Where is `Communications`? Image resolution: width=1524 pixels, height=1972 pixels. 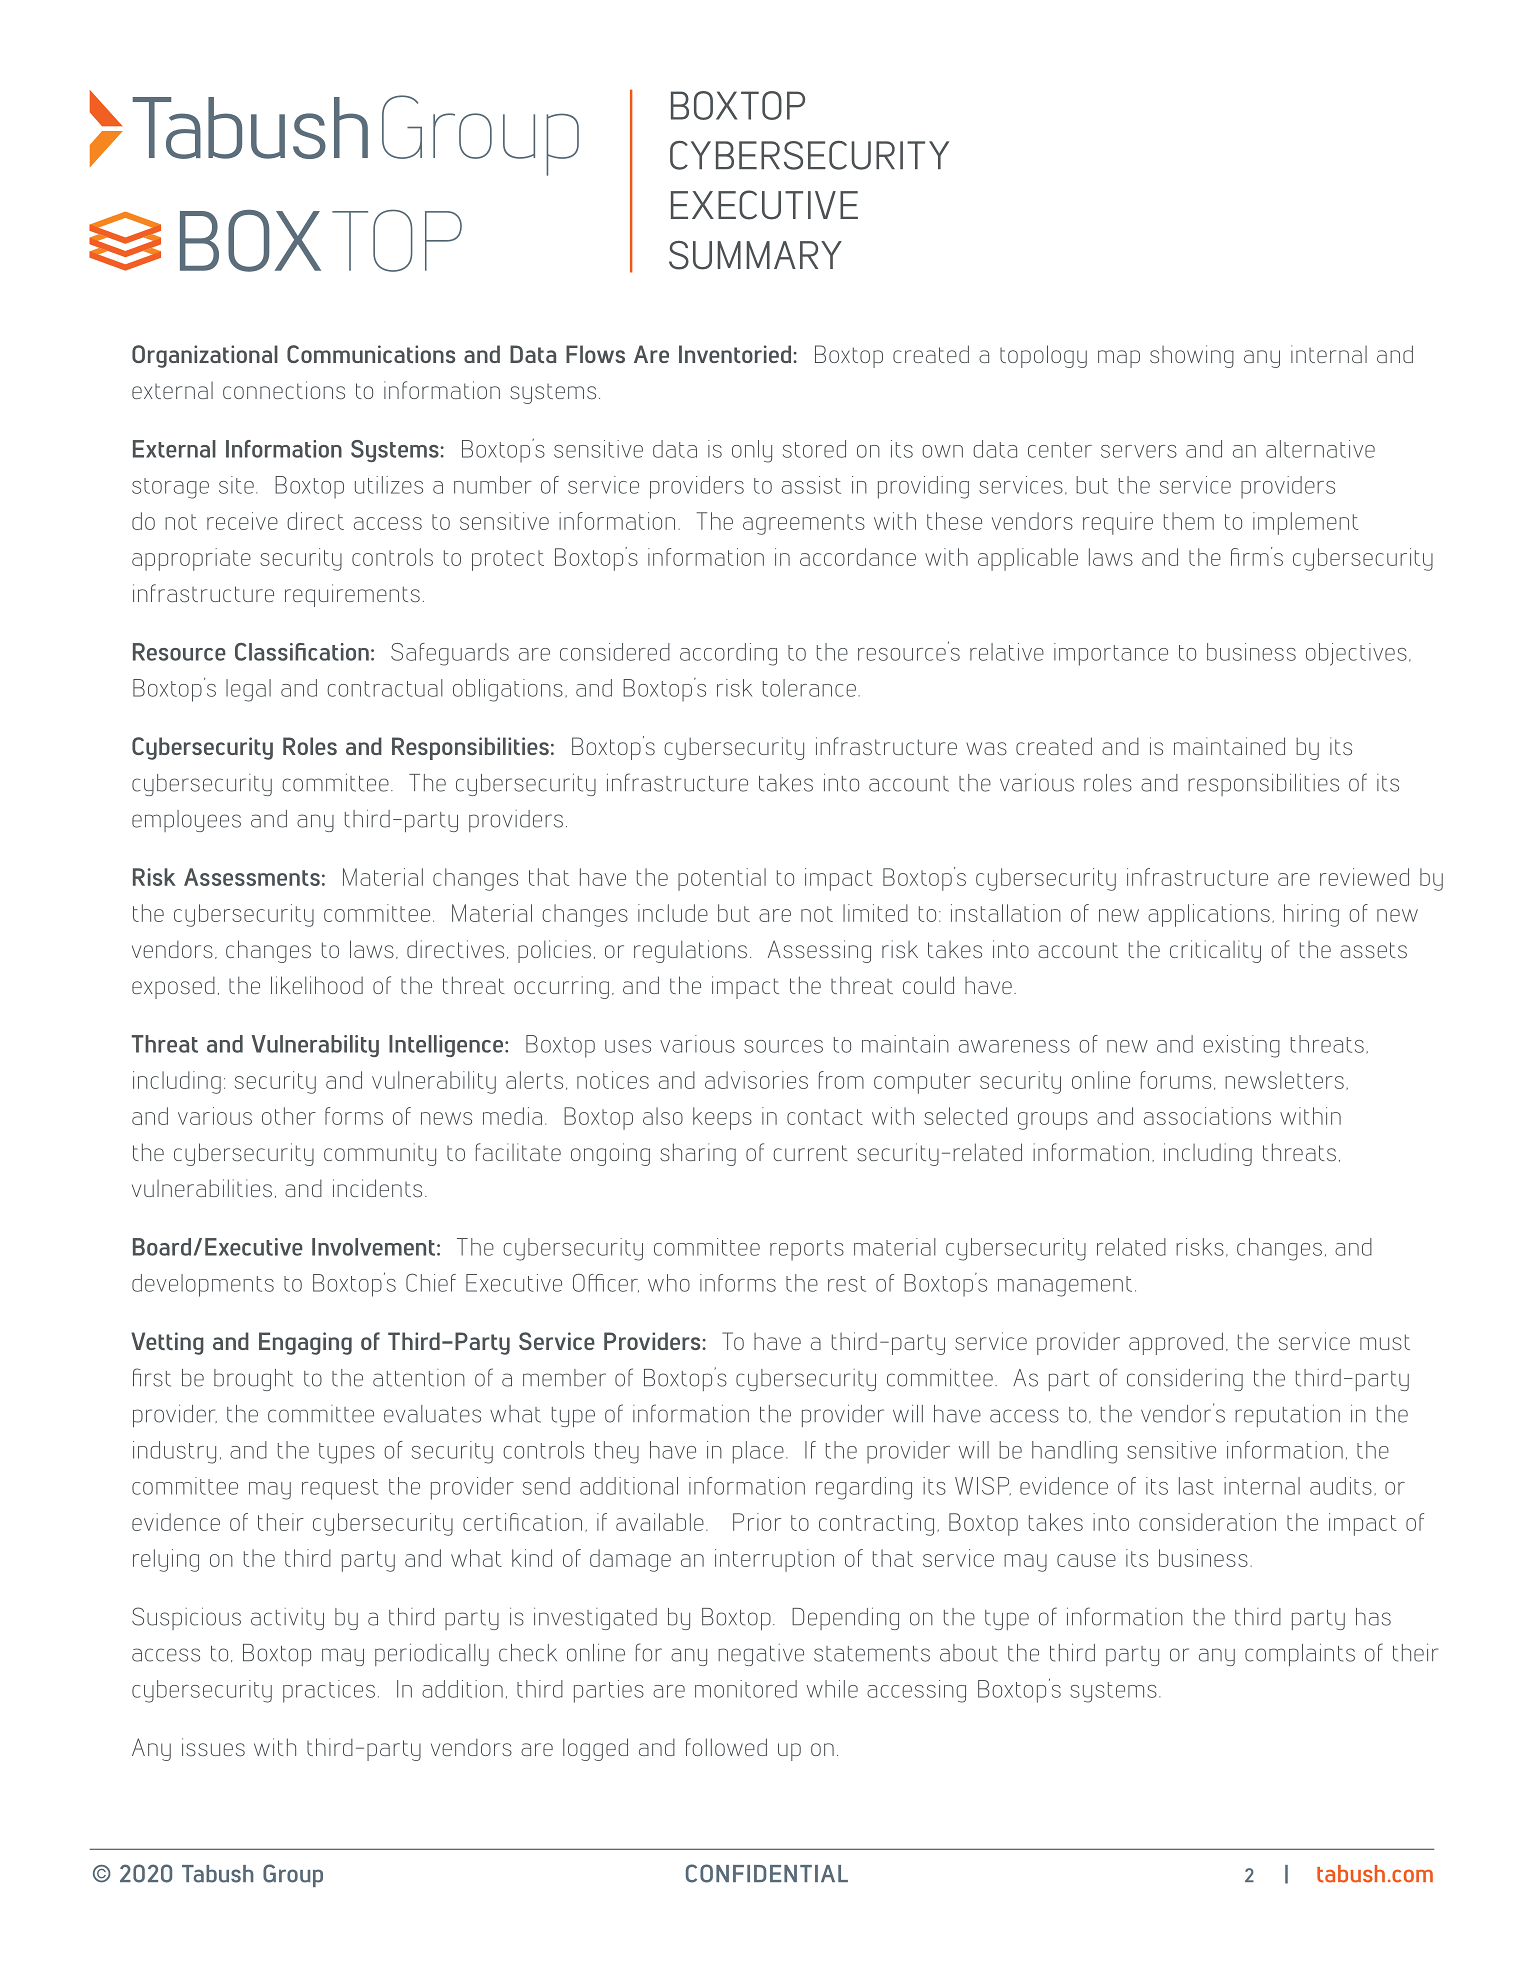 Communications is located at coordinates (371, 354).
